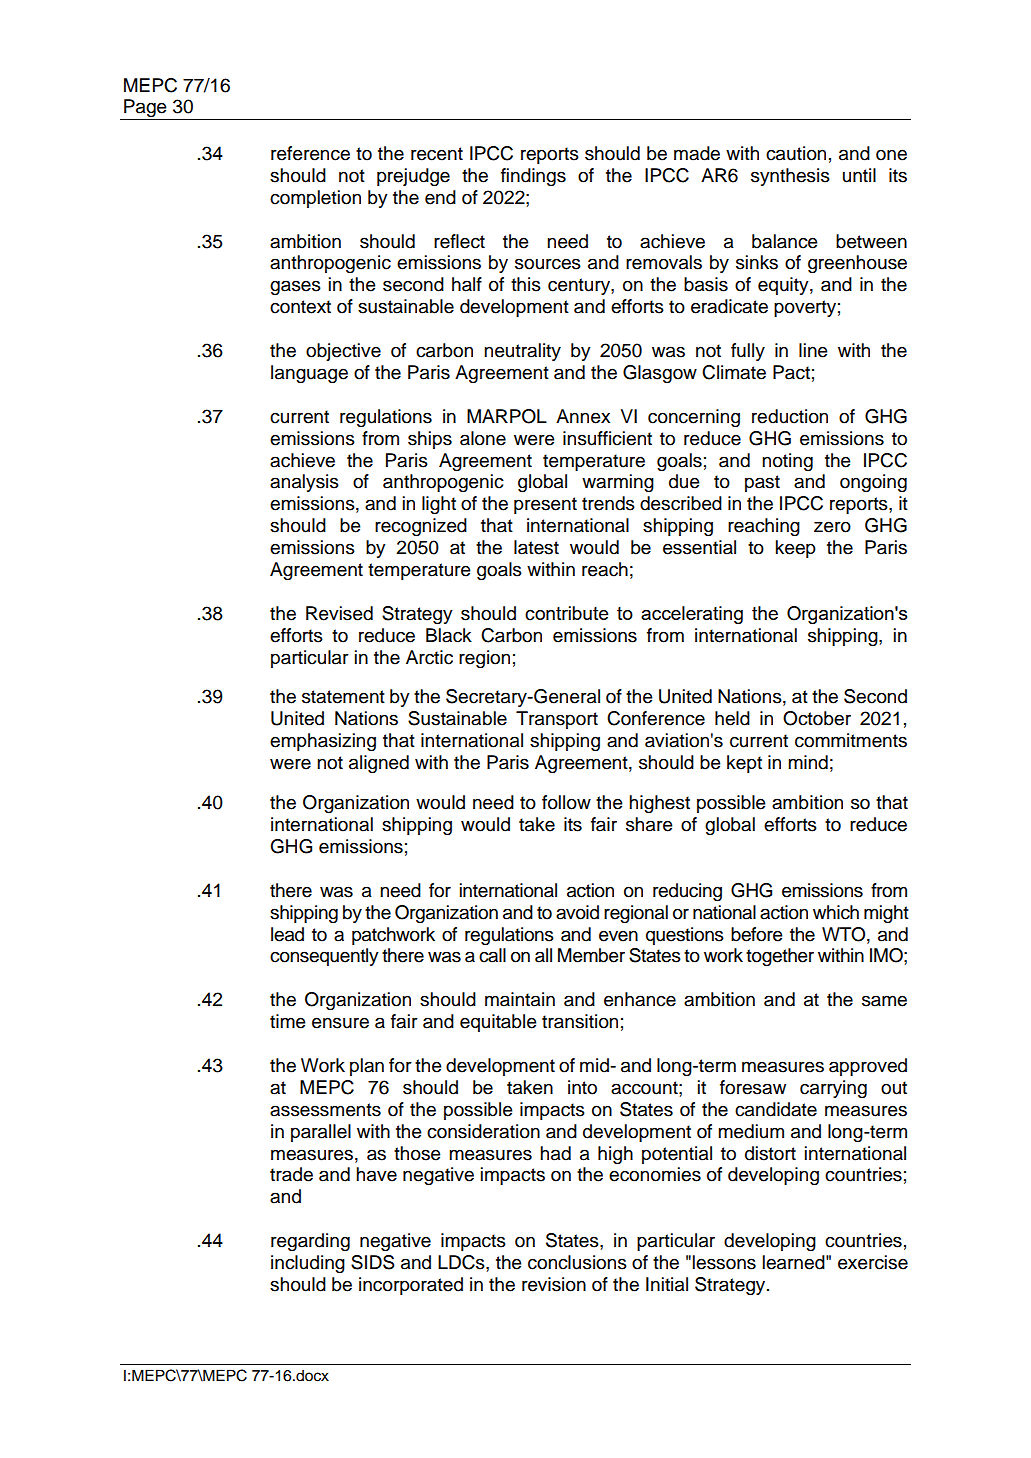  I want to click on emphasizing, so click(323, 742).
